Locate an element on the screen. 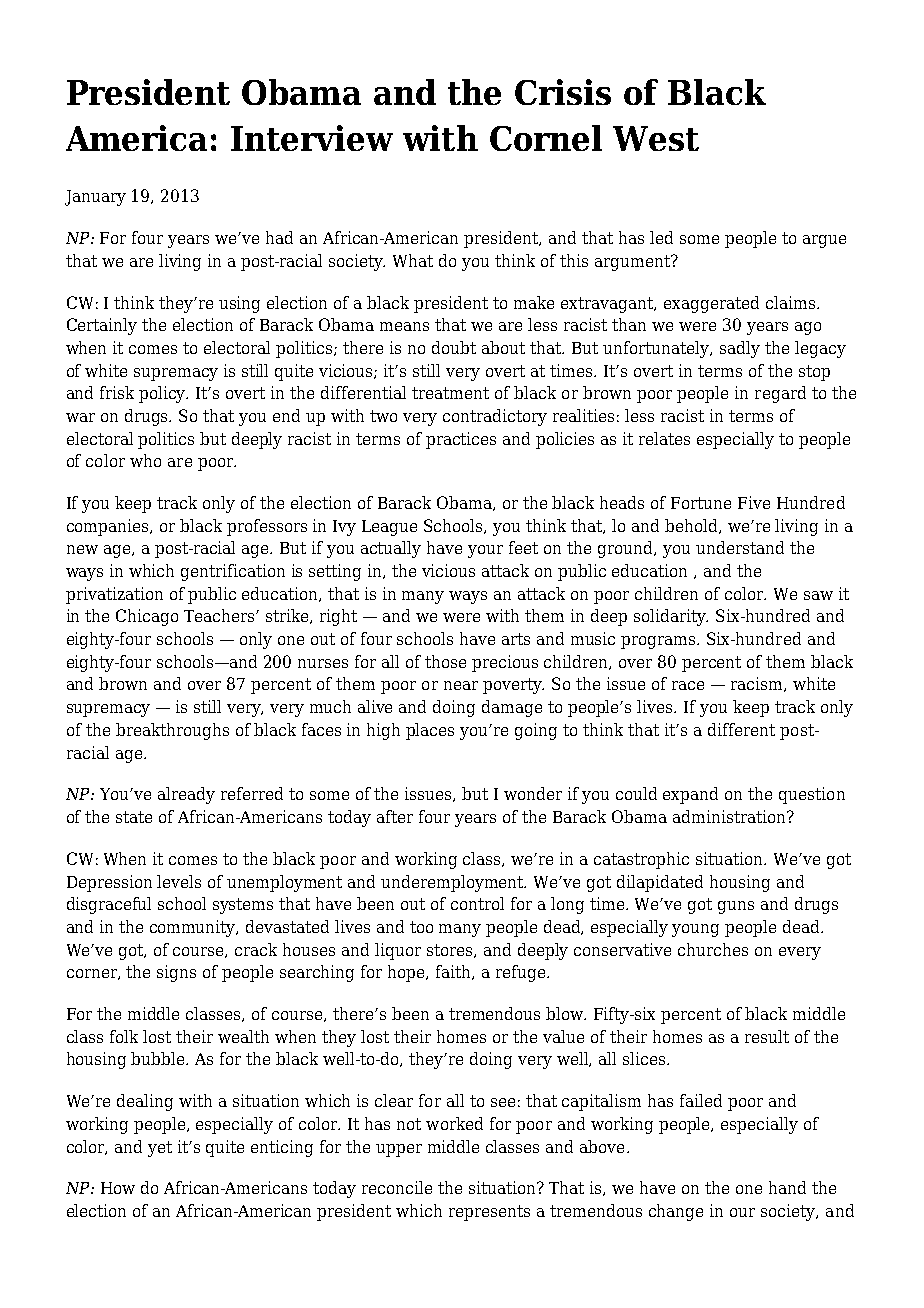 The width and height of the screenshot is (924, 1308). Cornel is located at coordinates (546, 138).
